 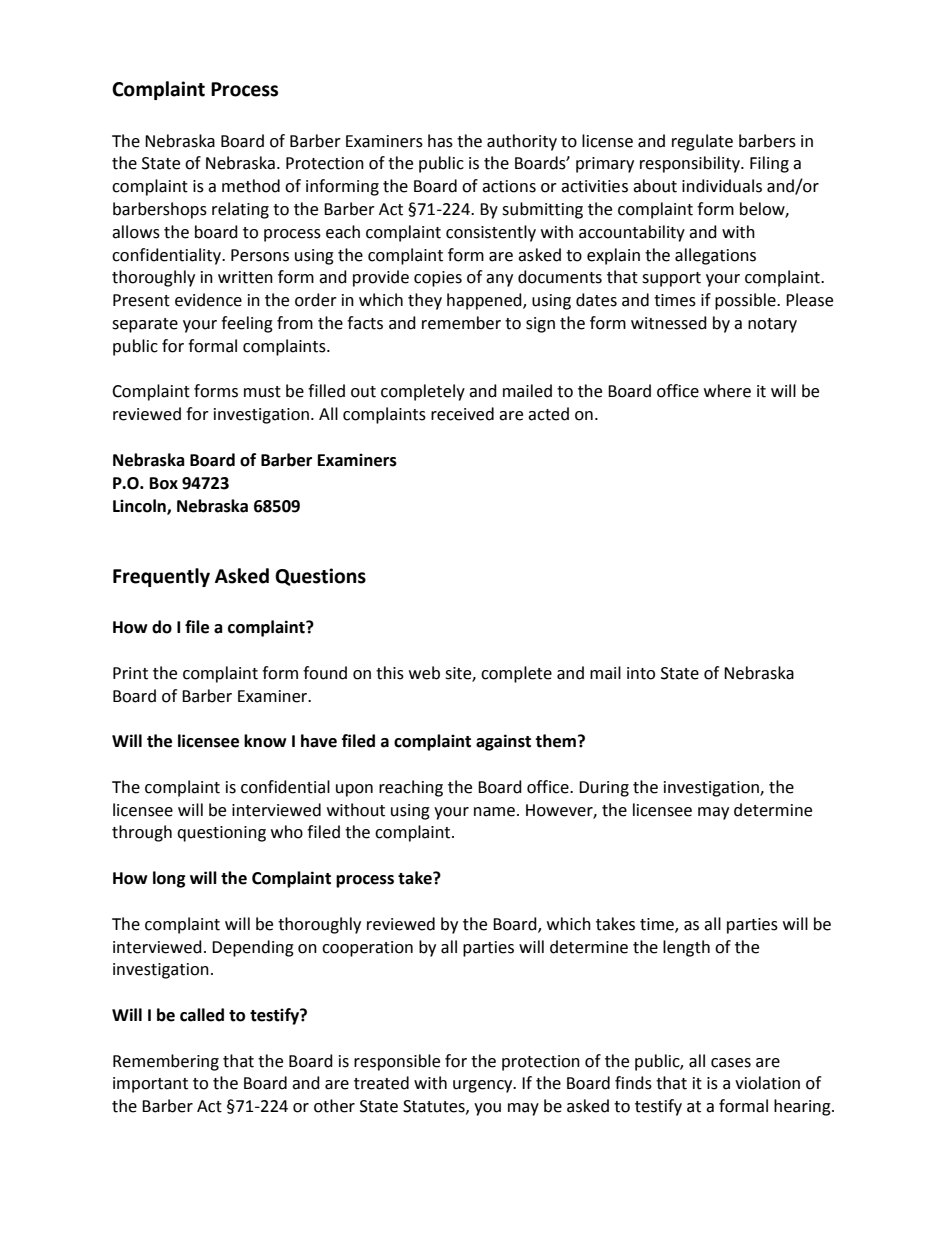 I want to click on important, so click(x=150, y=1085).
